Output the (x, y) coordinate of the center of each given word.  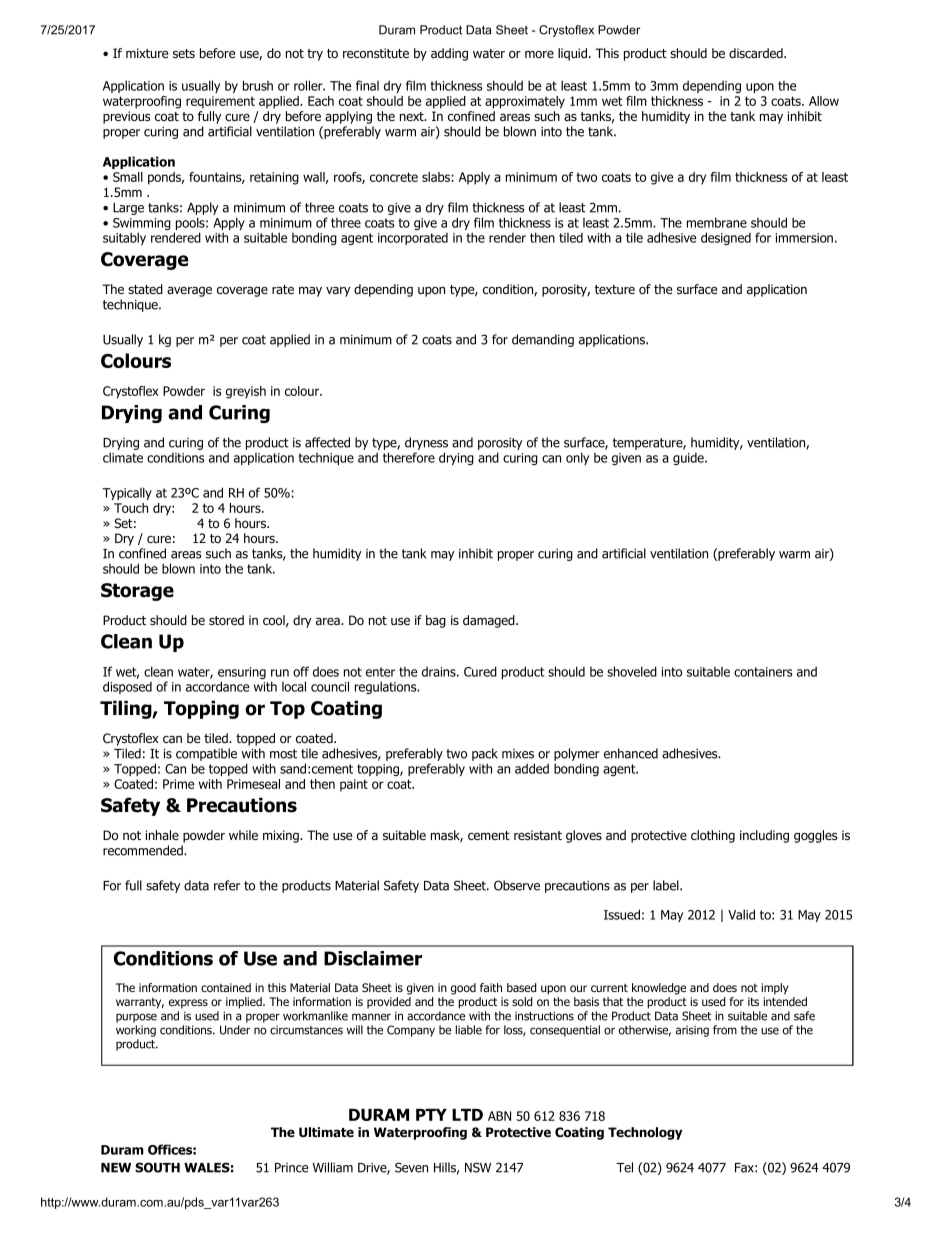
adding (449, 54)
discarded (757, 53)
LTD (467, 1115)
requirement (220, 102)
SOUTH (157, 1167)
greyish (246, 392)
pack (485, 754)
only (577, 458)
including (764, 836)
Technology (645, 1133)
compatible (206, 754)
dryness (426, 443)
